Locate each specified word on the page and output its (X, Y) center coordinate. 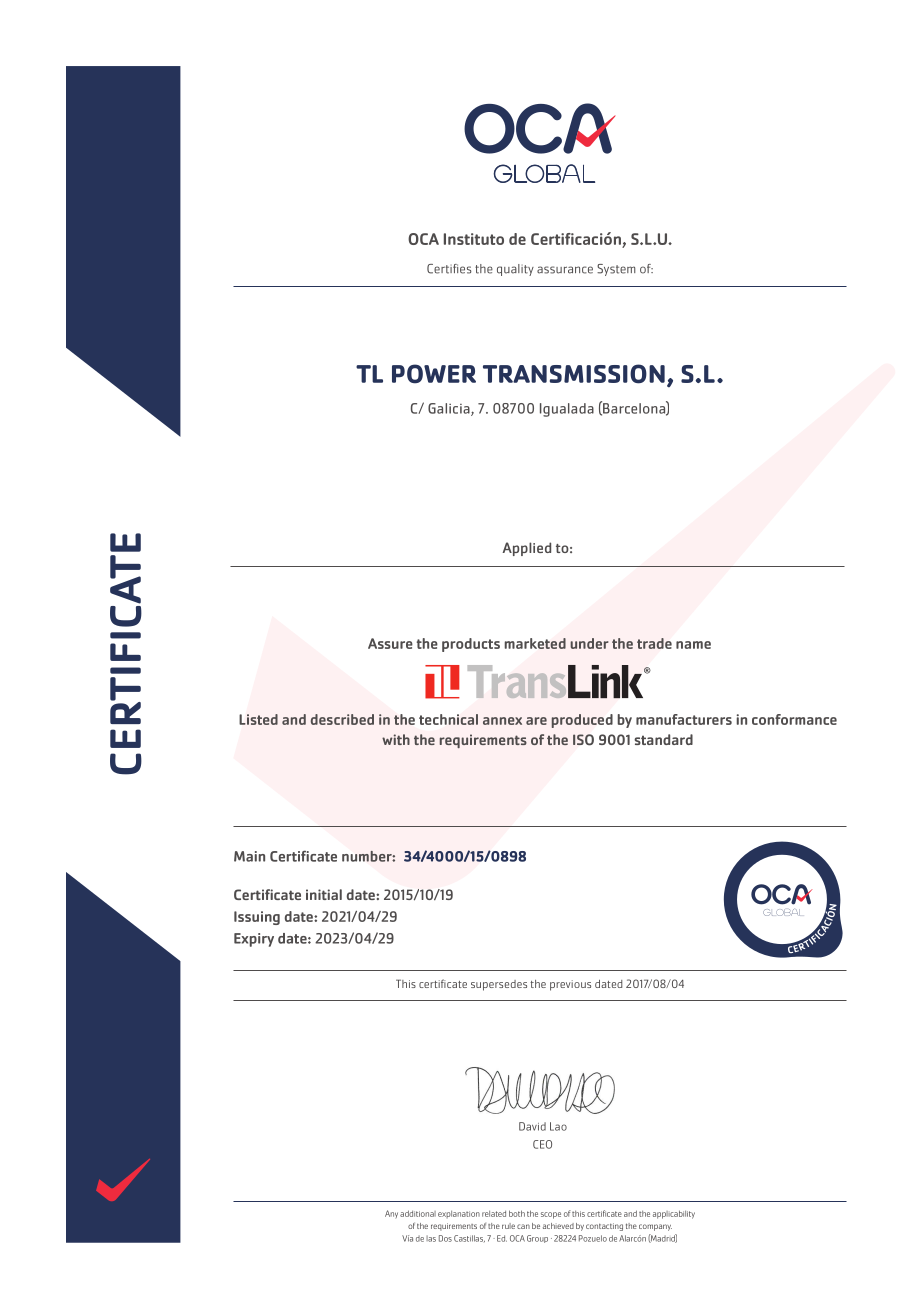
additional (418, 1213)
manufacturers (684, 719)
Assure (390, 643)
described (342, 719)
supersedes (499, 985)
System (616, 270)
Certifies (449, 269)
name (693, 645)
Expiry (254, 940)
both (517, 1213)
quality (515, 270)
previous (570, 985)
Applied (527, 549)
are (536, 721)
